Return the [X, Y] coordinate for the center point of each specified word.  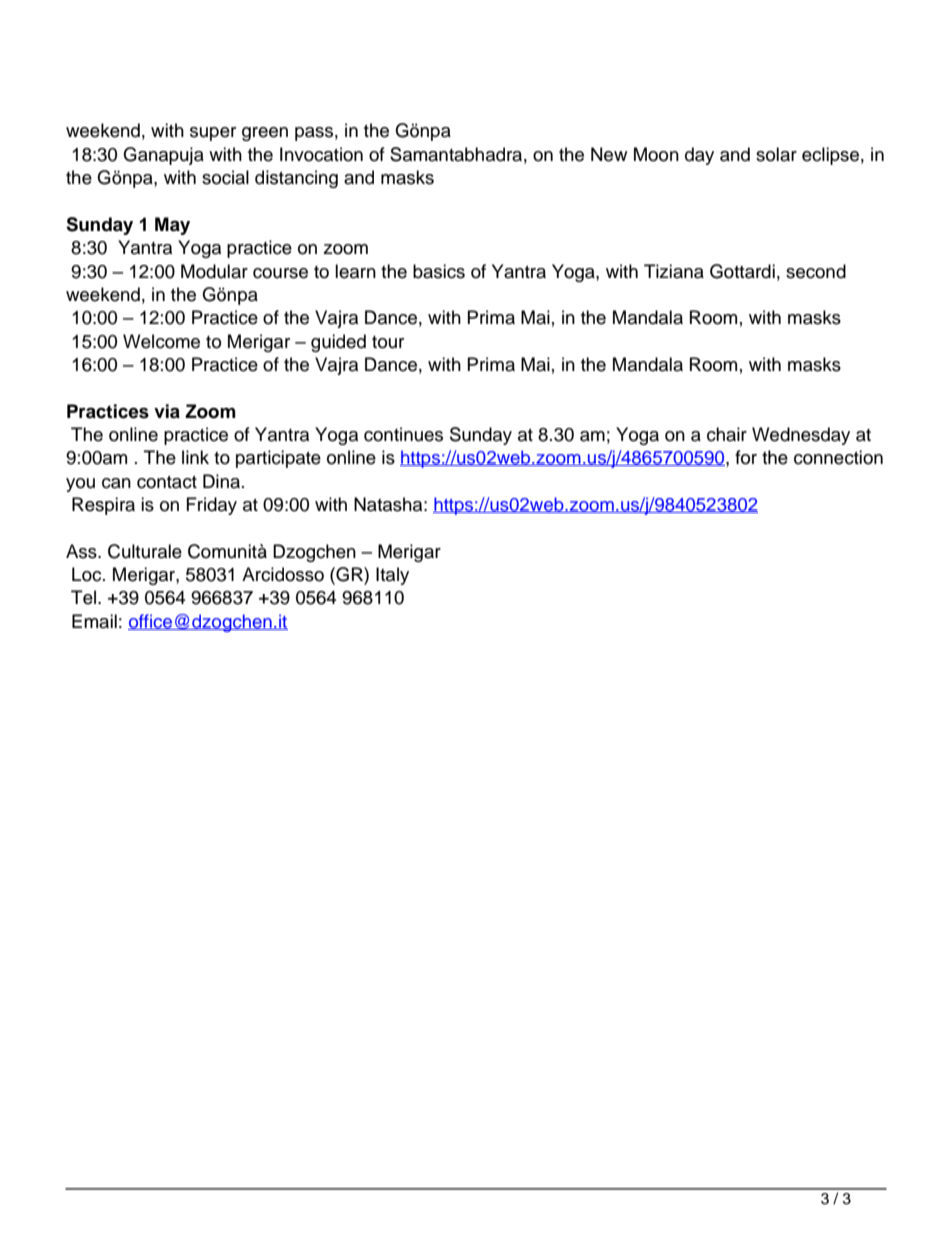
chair [727, 434]
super [213, 134]
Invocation [321, 154]
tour [388, 342]
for [746, 457]
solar [776, 154]
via [167, 411]
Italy [392, 576]
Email [94, 621]
